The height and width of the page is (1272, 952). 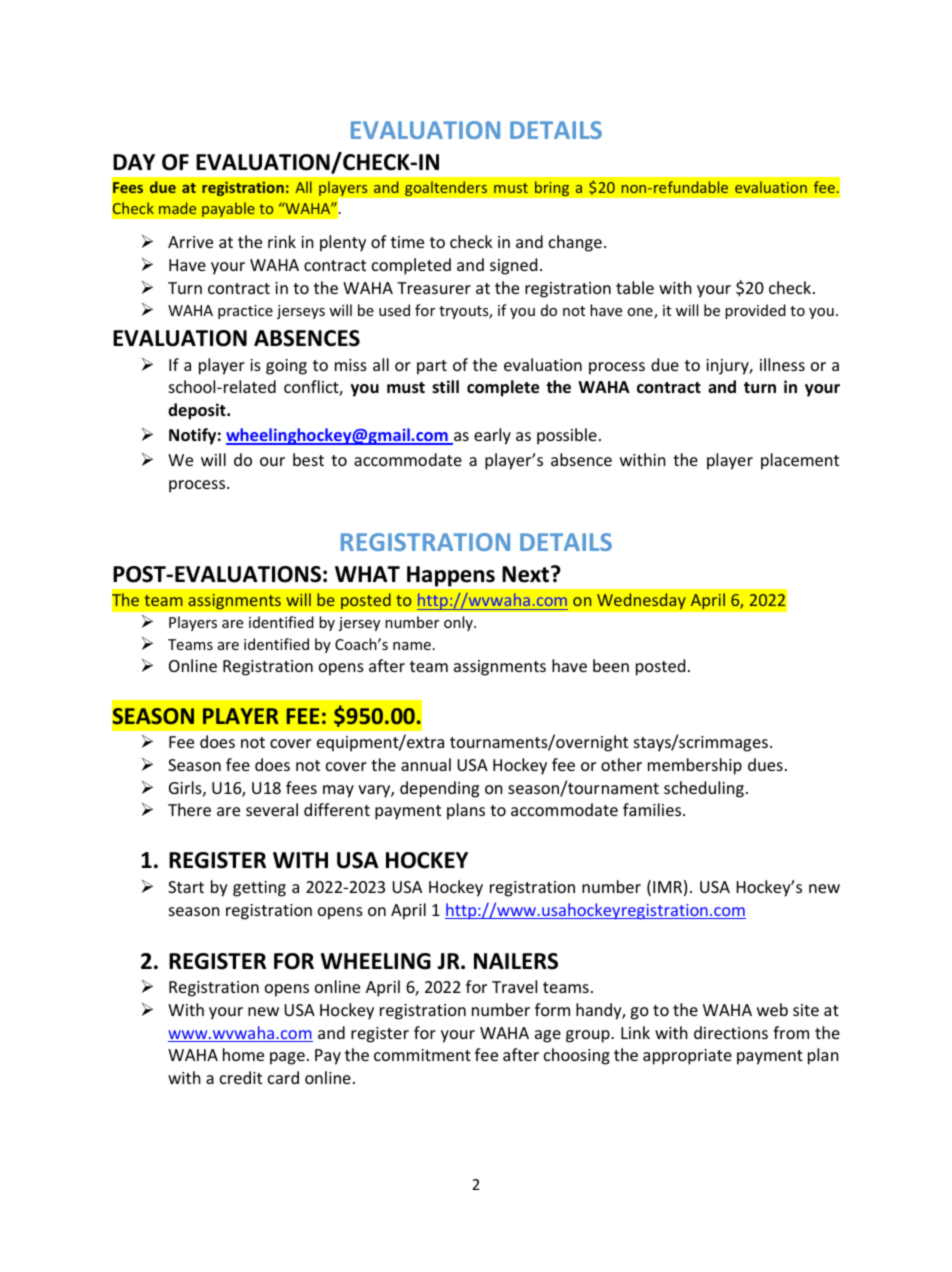 I want to click on WHAT, so click(x=367, y=574).
